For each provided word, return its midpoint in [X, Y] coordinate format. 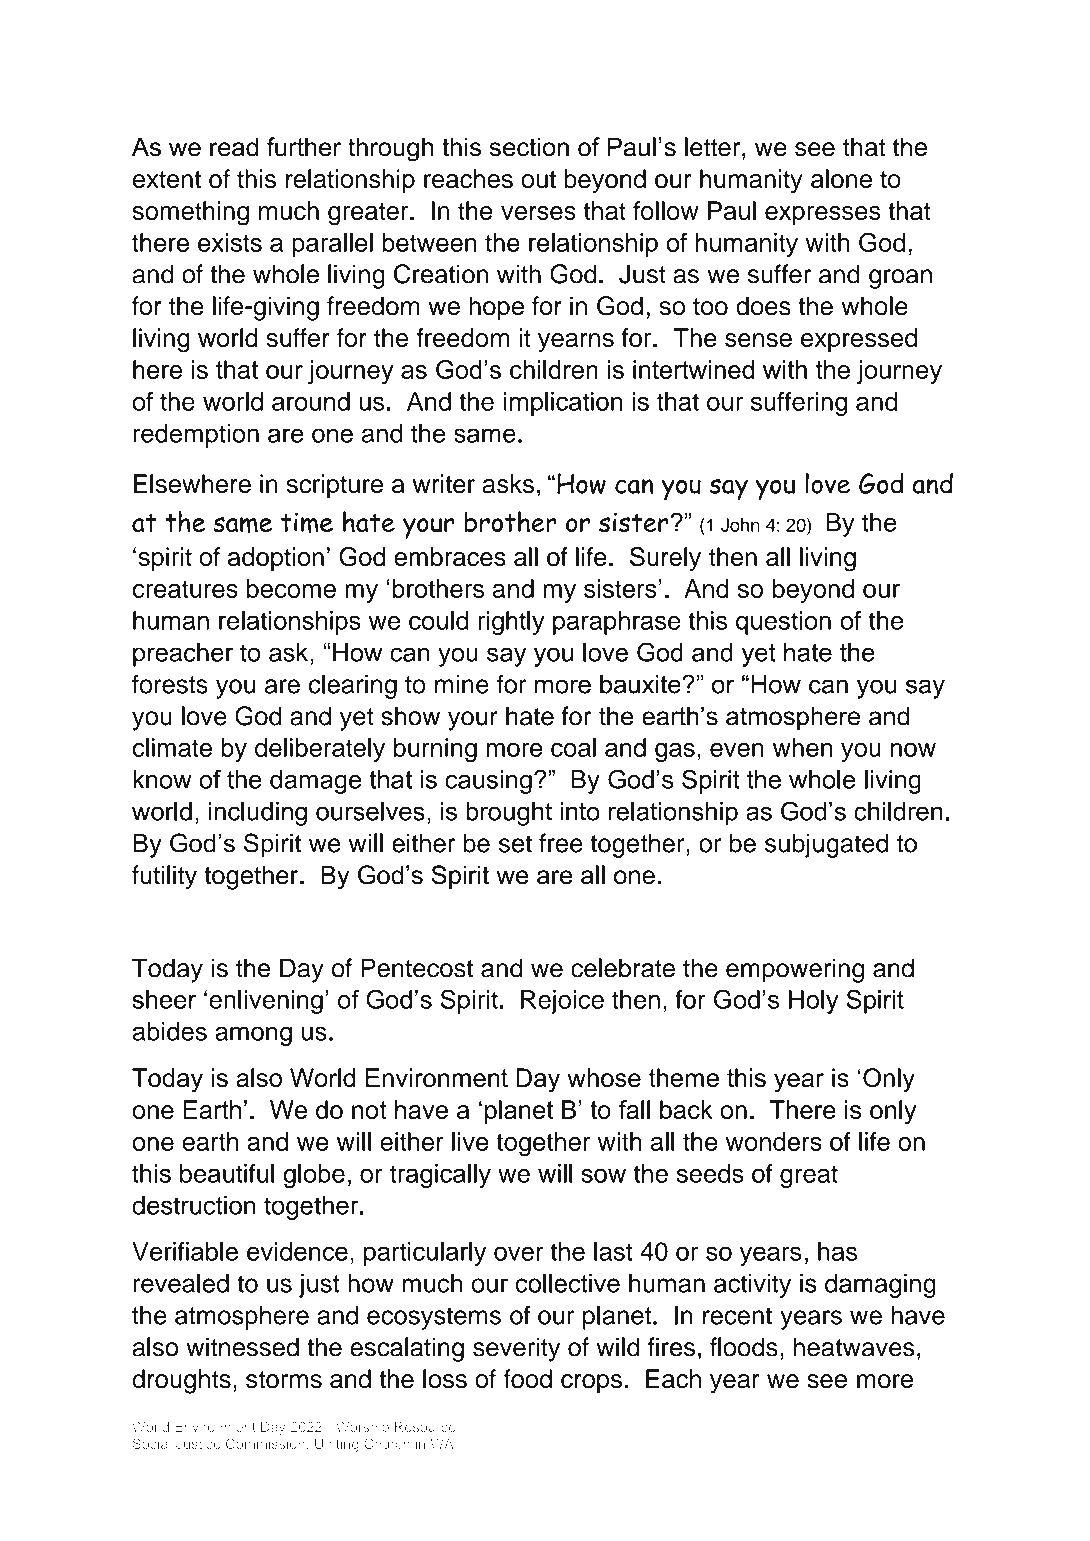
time [307, 522]
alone [841, 179]
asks [508, 484]
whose [604, 1077]
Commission [265, 1443]
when [802, 747]
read [234, 147]
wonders [774, 1141]
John [740, 525]
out [538, 180]
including [258, 814]
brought [509, 814]
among [253, 1036]
